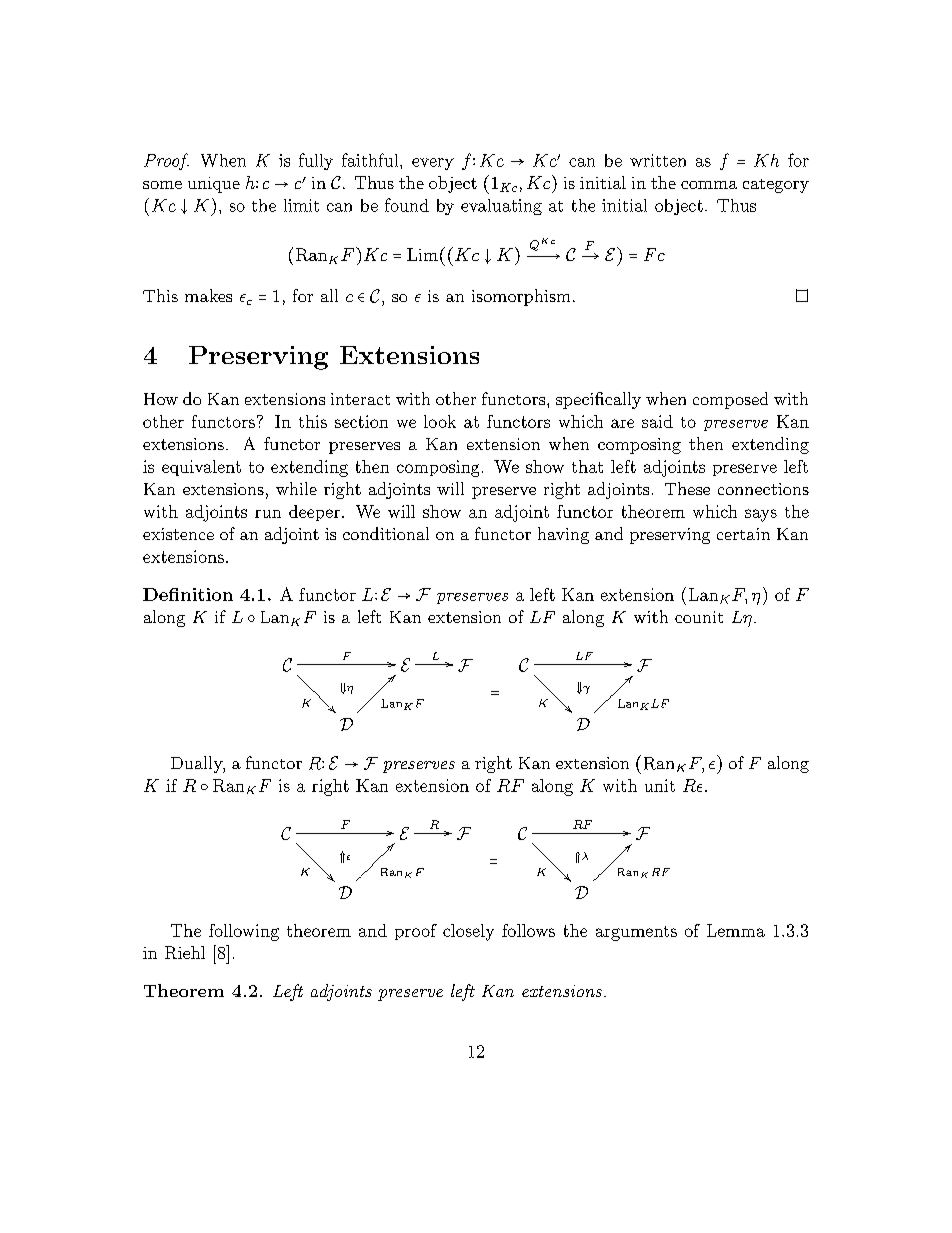 The width and height of the image is (952, 1233). What do you see at coordinates (440, 421) in the image?
I see `look` at bounding box center [440, 421].
